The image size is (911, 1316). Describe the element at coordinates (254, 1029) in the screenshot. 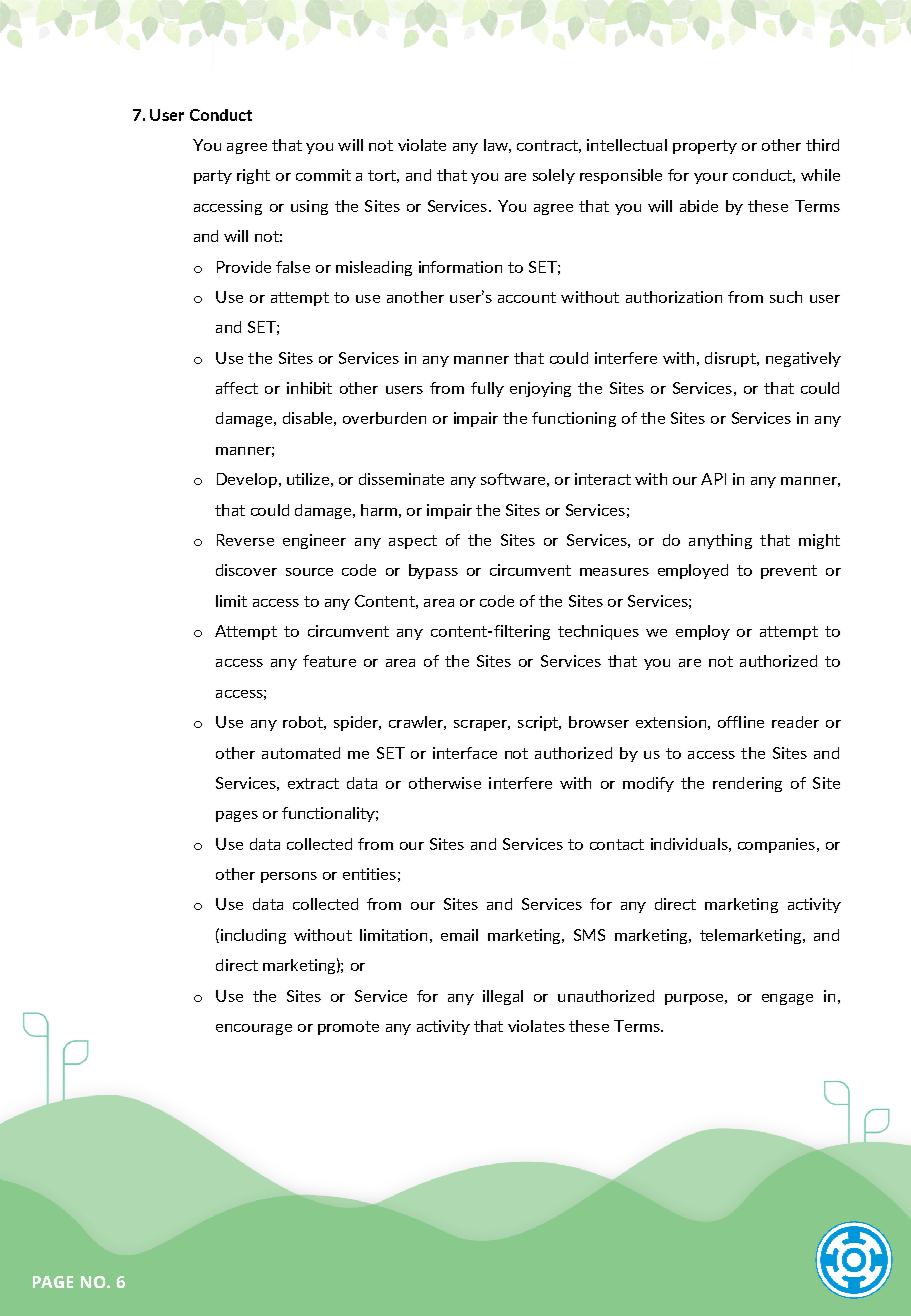

I see `encourage` at that location.
